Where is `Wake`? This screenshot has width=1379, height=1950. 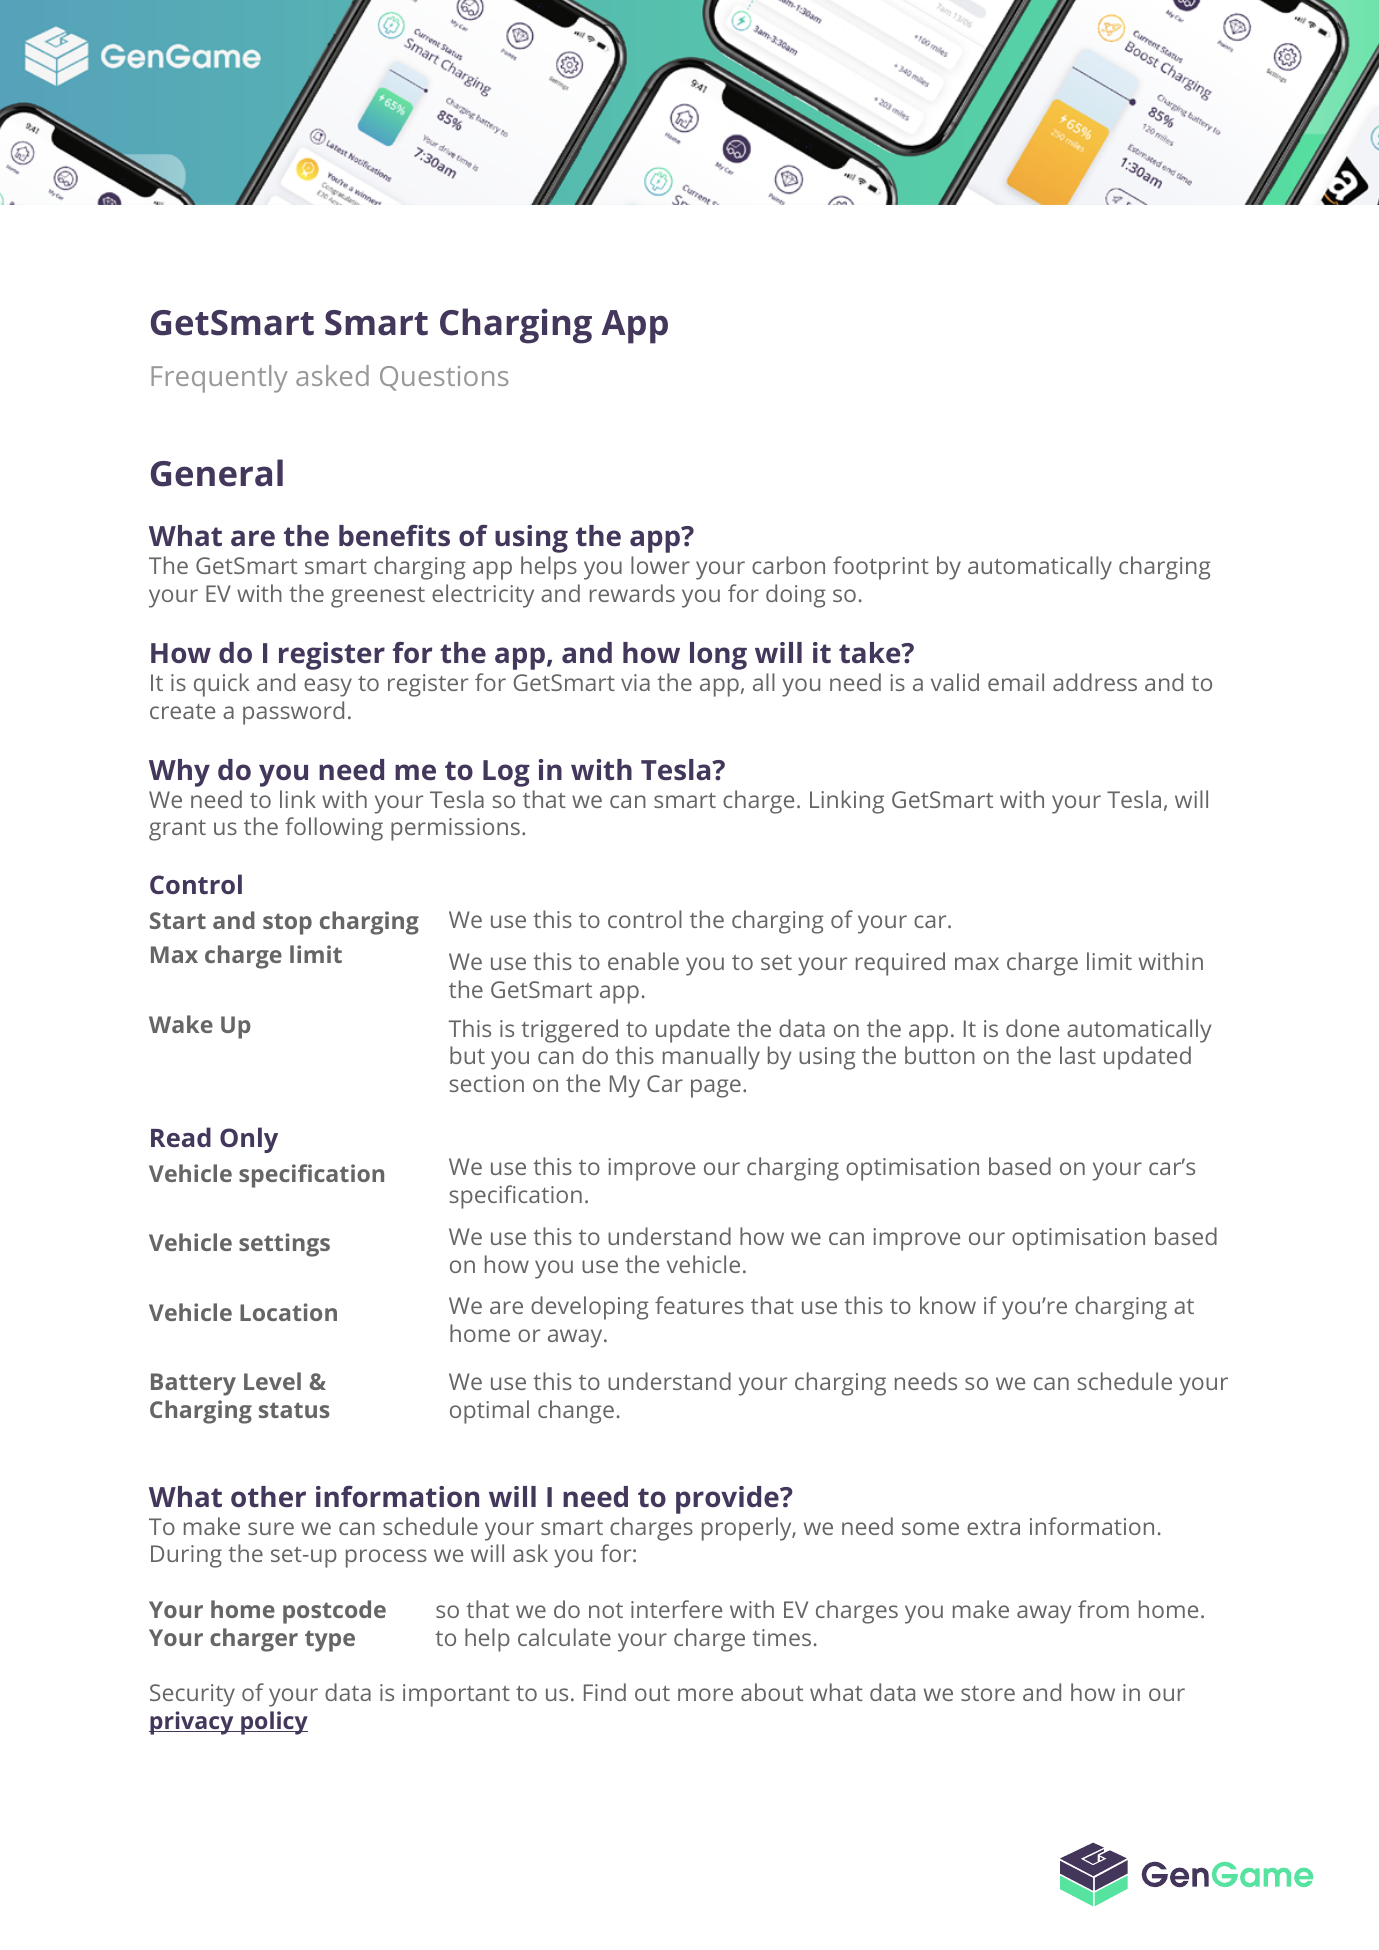 Wake is located at coordinates (181, 1024).
